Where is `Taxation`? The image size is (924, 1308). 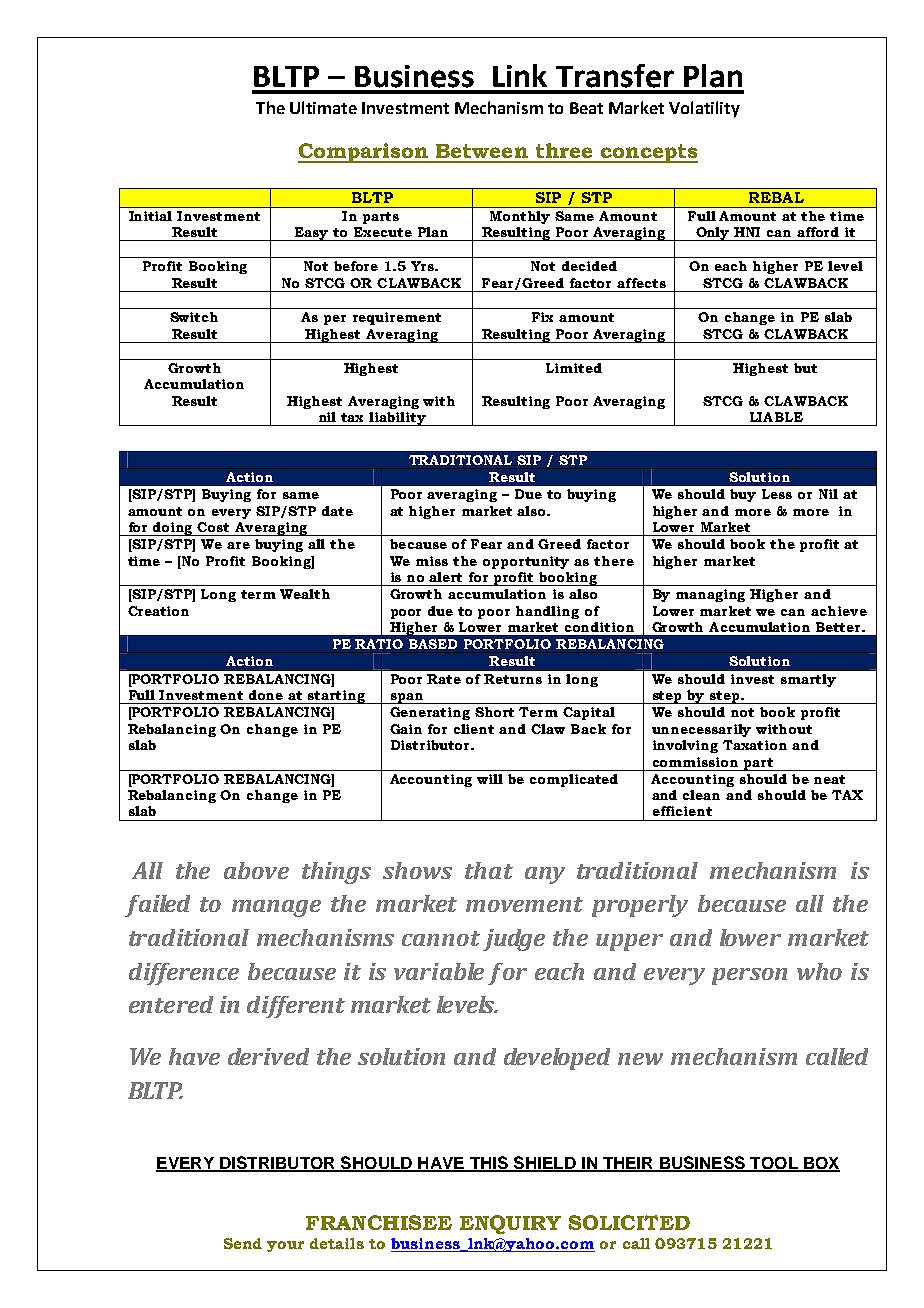 Taxation is located at coordinates (755, 745).
